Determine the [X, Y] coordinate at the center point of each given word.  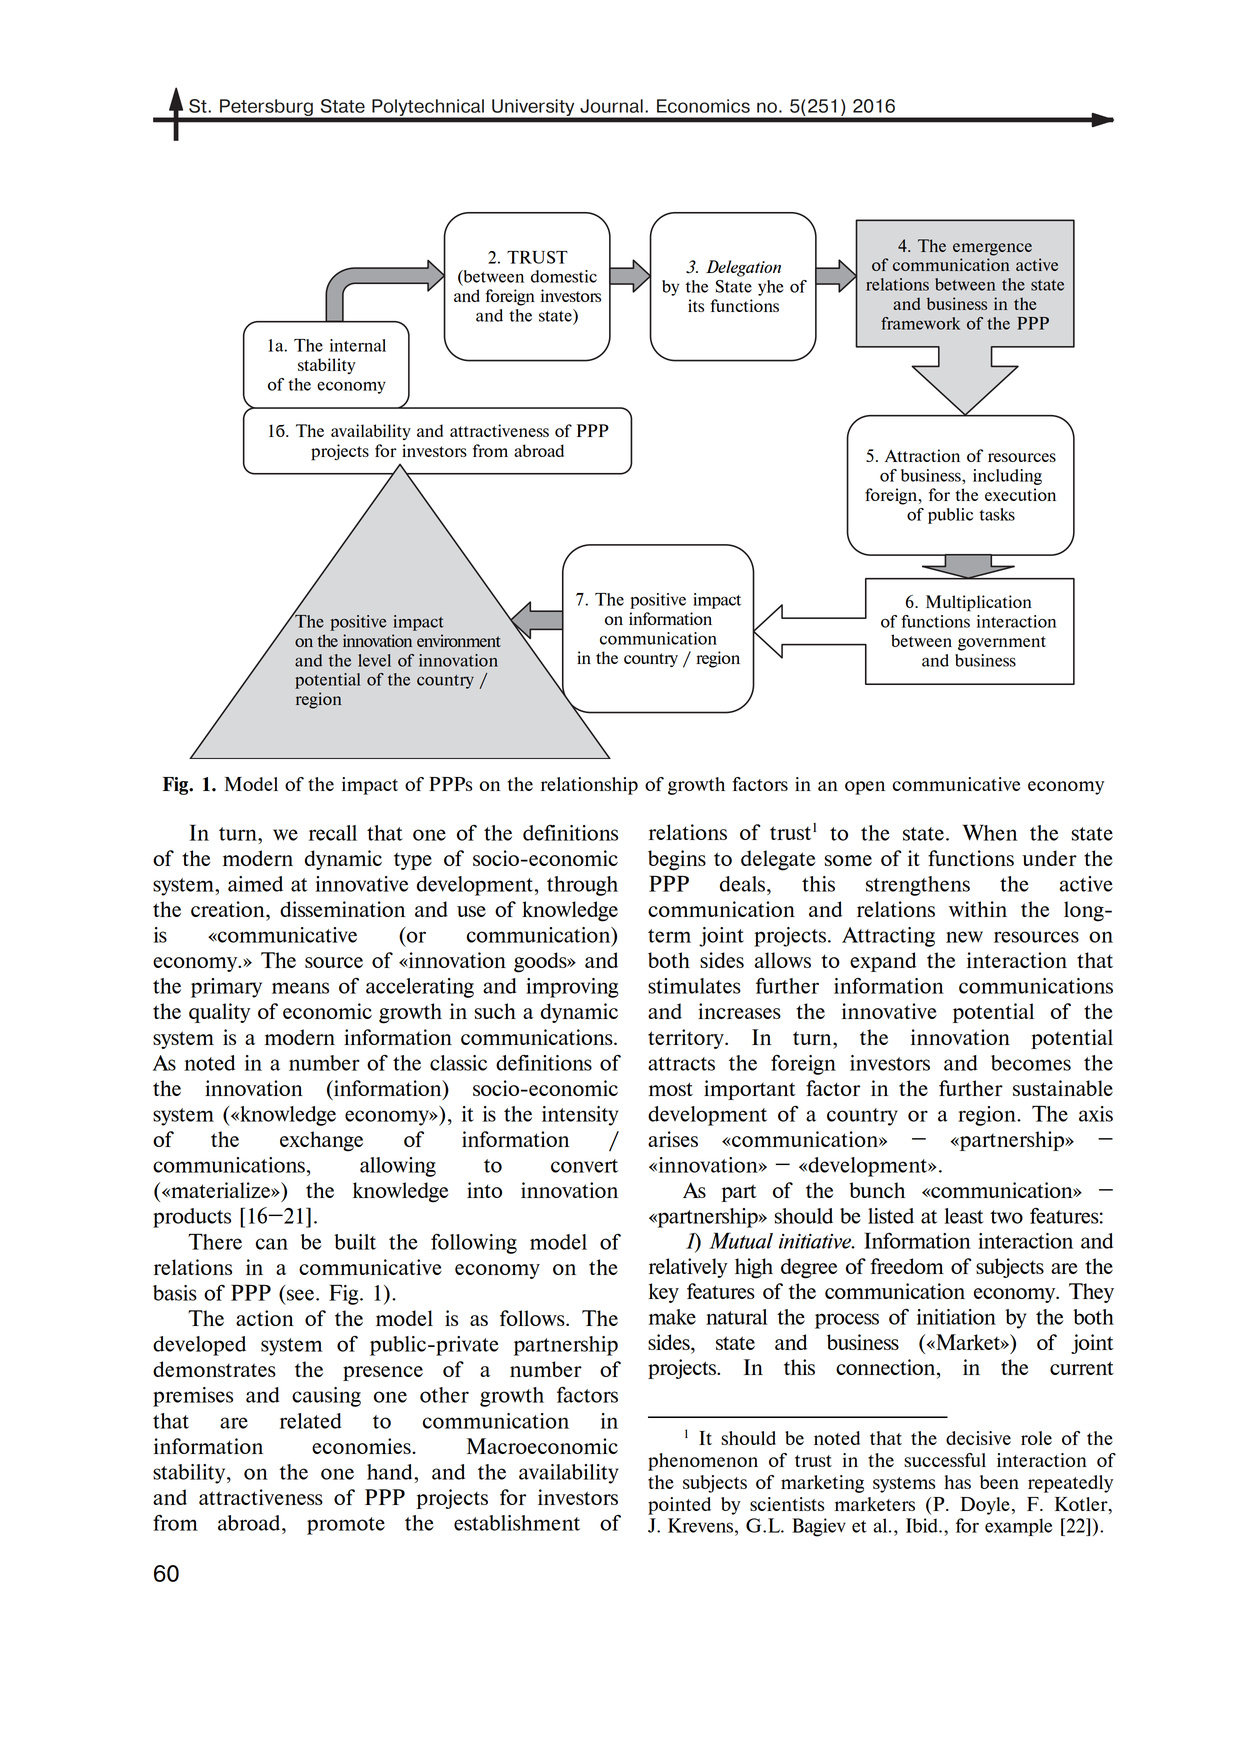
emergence [992, 249]
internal [358, 345]
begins [677, 860]
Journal [611, 106]
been [999, 1482]
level [374, 660]
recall [333, 833]
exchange [321, 1141]
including [1007, 477]
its [696, 305]
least [964, 1216]
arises [673, 1139]
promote [346, 1526]
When [990, 832]
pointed [679, 1506]
